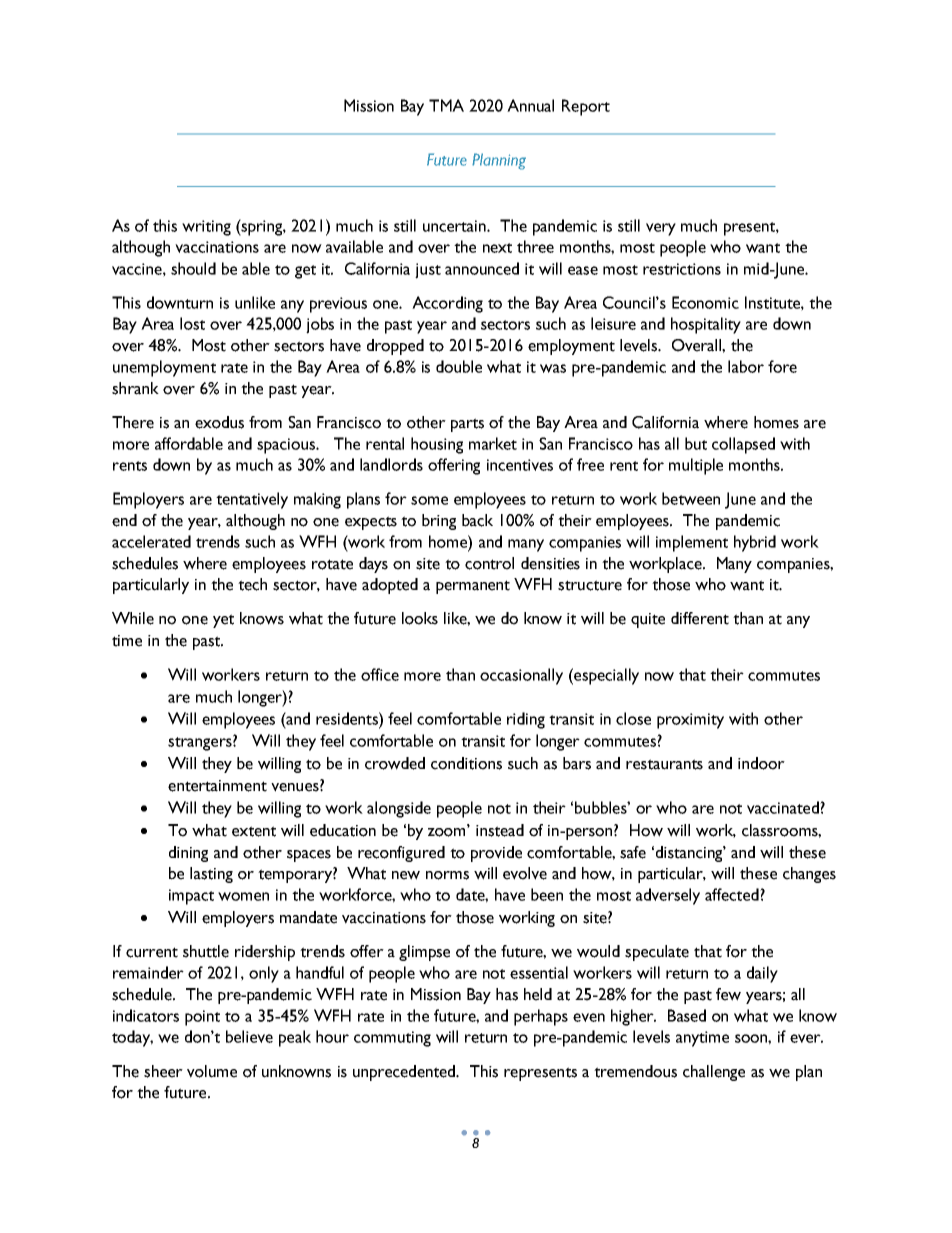 The height and width of the image is (1233, 952). What do you see at coordinates (206, 228) in the image?
I see `writing` at bounding box center [206, 228].
